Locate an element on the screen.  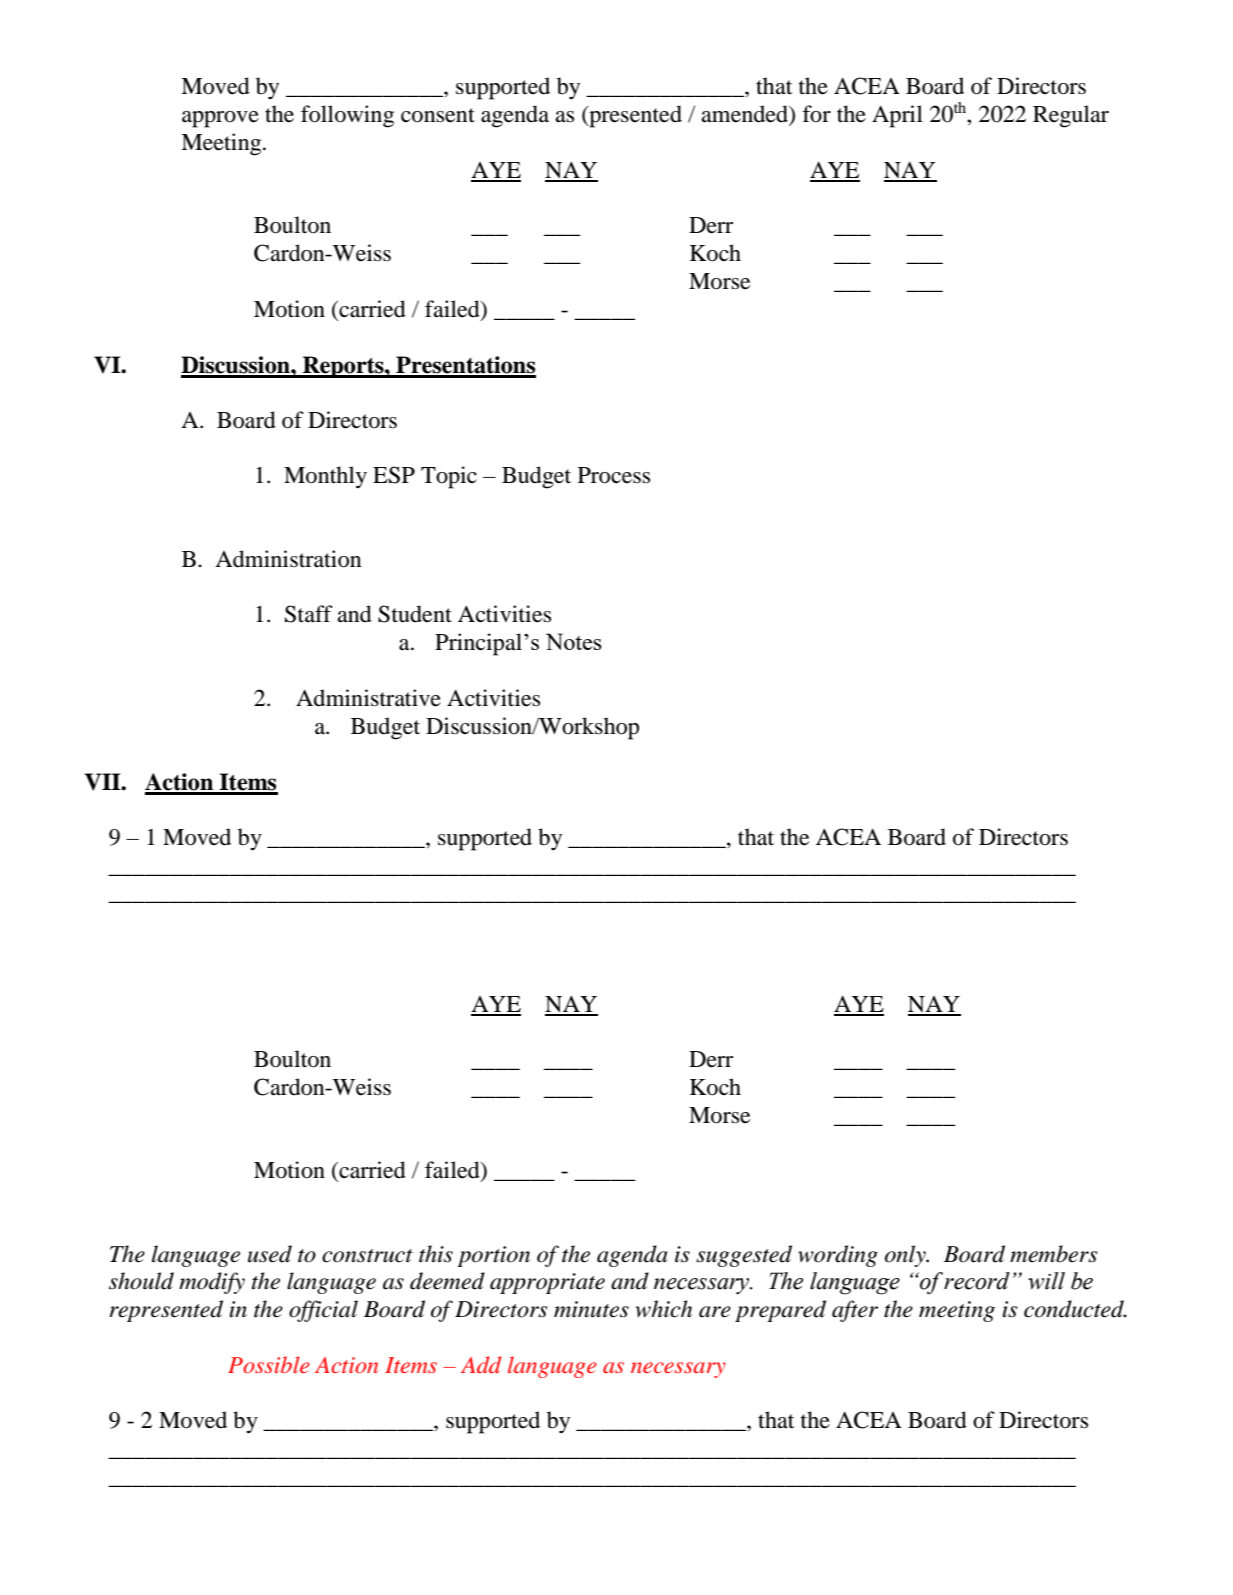
Monthly is located at coordinates (325, 477).
